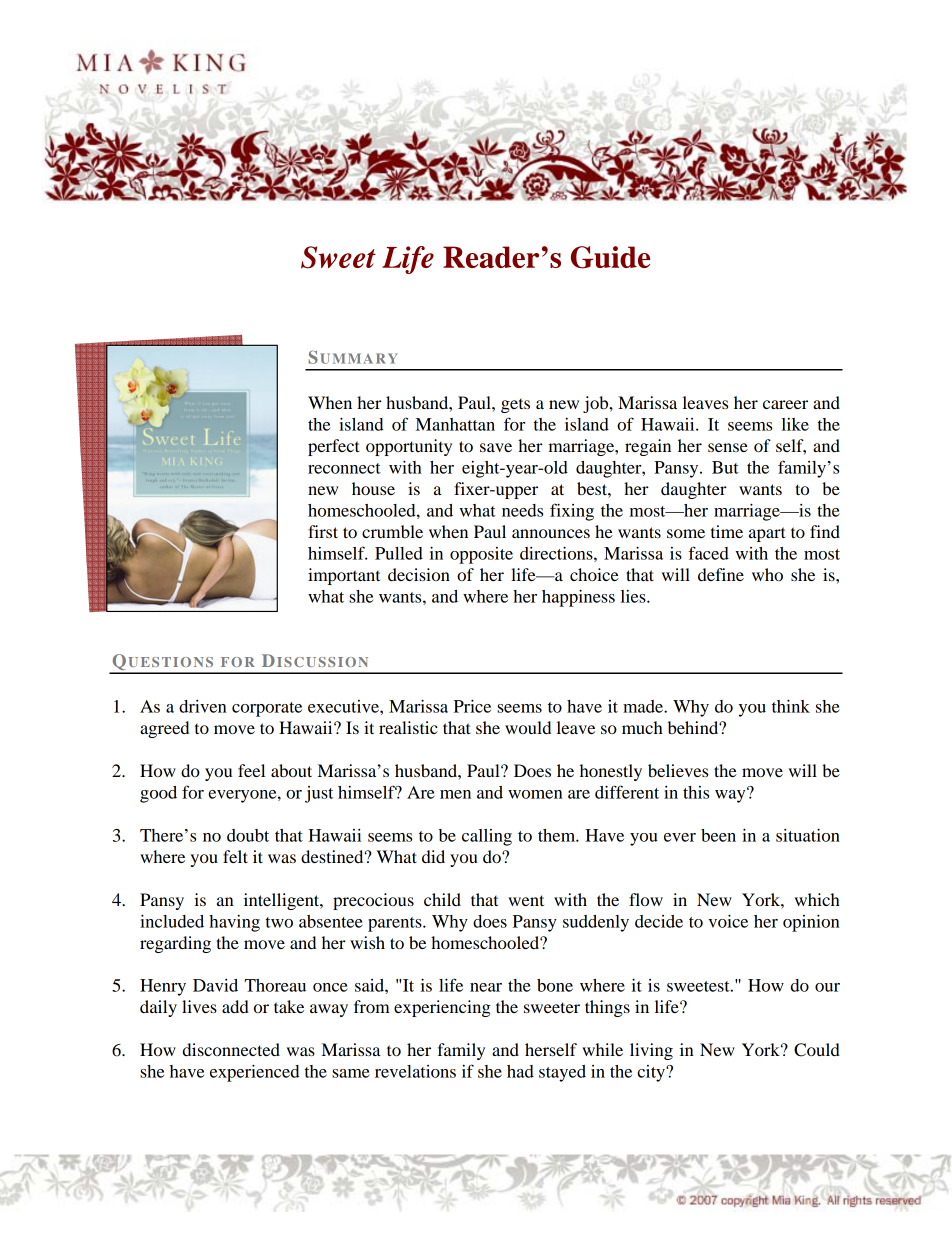 This screenshot has width=952, height=1233. Describe the element at coordinates (334, 447) in the screenshot. I see `perfect` at that location.
